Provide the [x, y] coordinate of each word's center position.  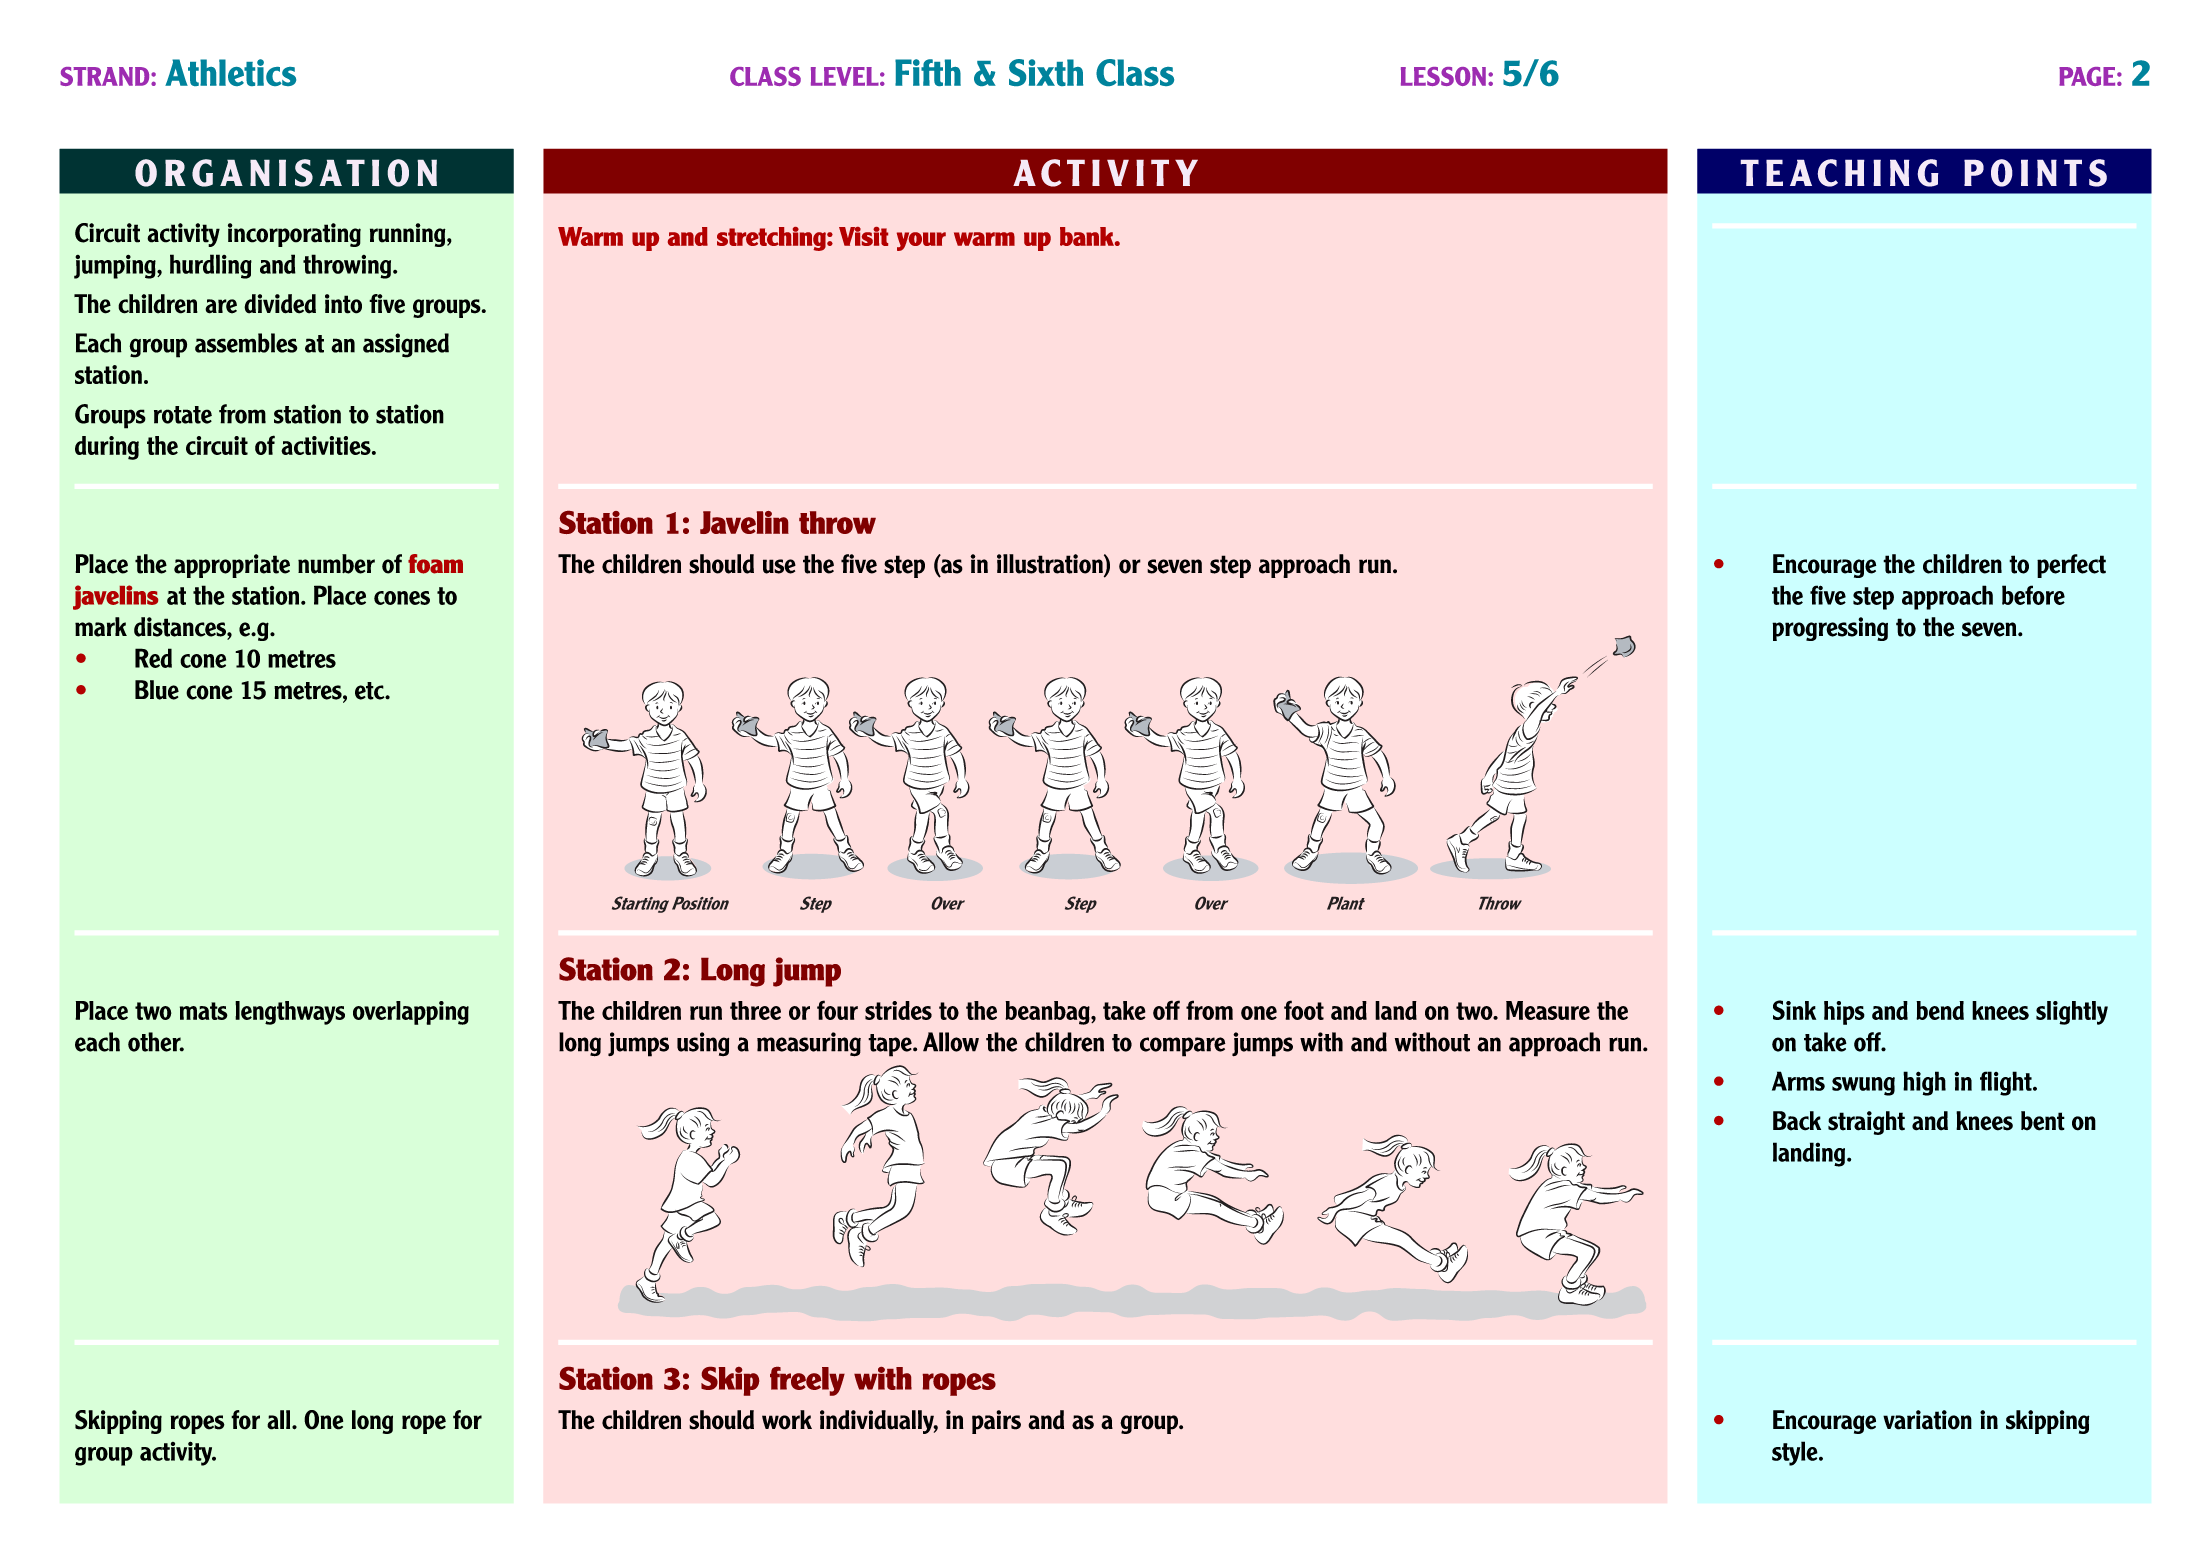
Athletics [230, 72]
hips [1844, 1013]
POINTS [2035, 173]
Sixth [1046, 72]
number [336, 564]
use [779, 566]
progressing [1830, 629]
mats [204, 1011]
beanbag [1048, 1013]
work [787, 1420]
